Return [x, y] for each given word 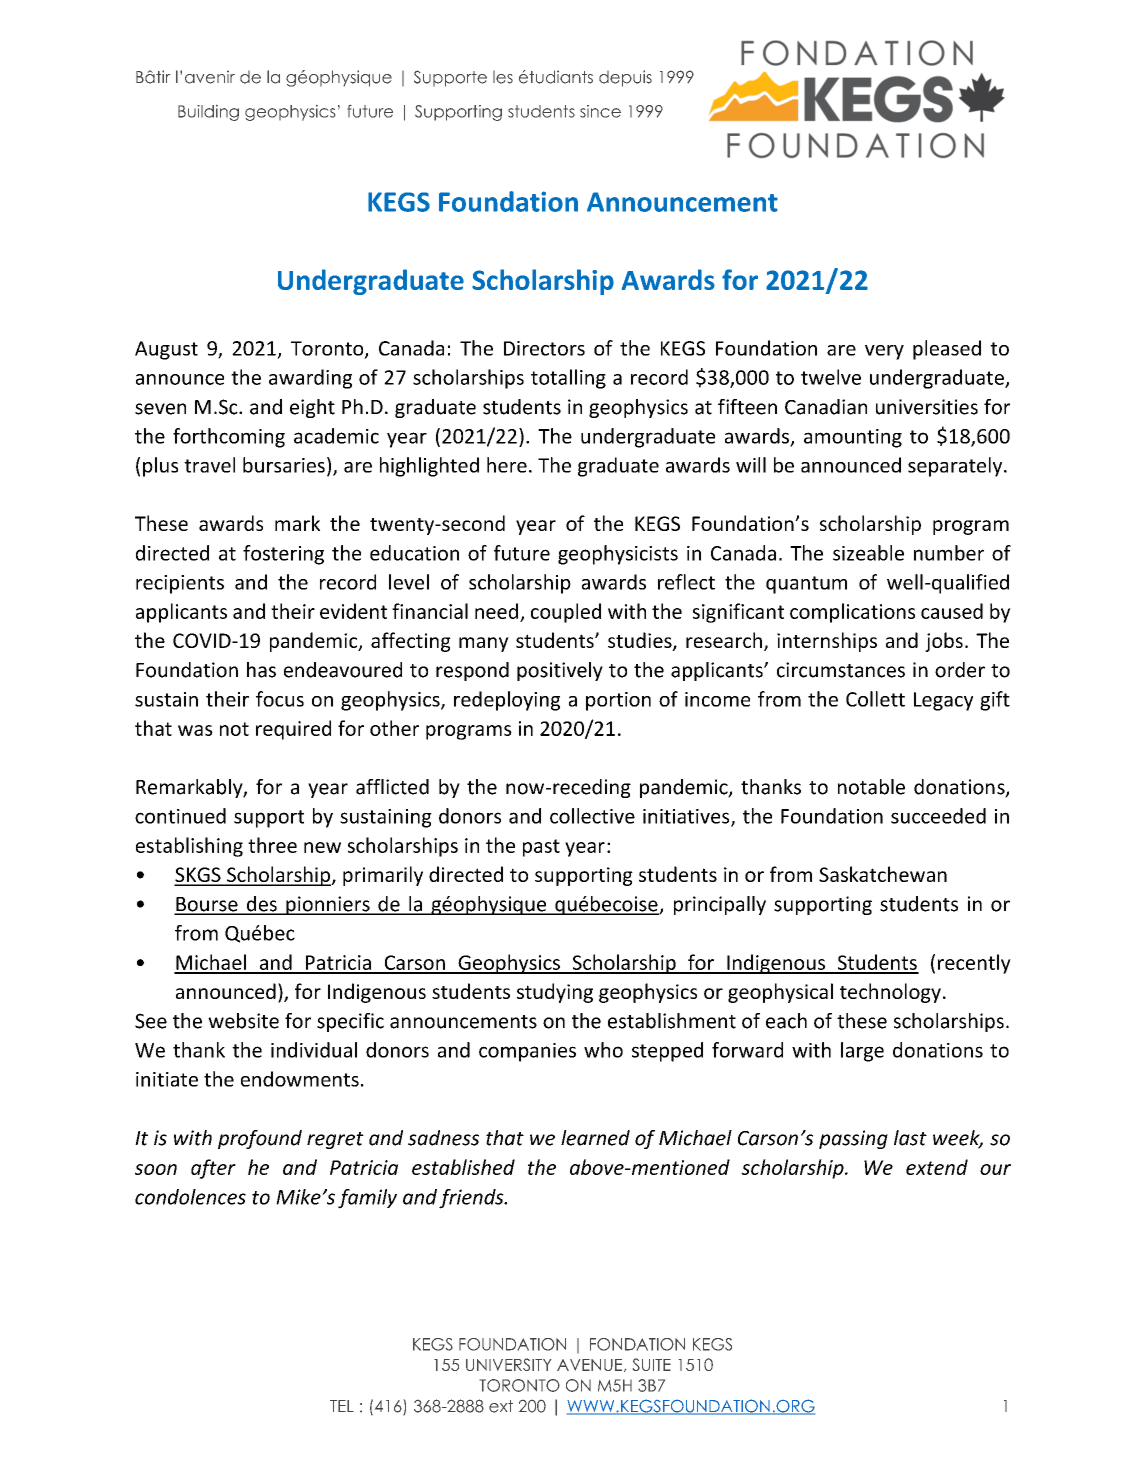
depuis [625, 78]
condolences [190, 1197]
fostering [283, 555]
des [261, 905]
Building [208, 113]
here [507, 465]
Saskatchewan [883, 874]
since [600, 111]
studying [555, 993]
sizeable [868, 553]
